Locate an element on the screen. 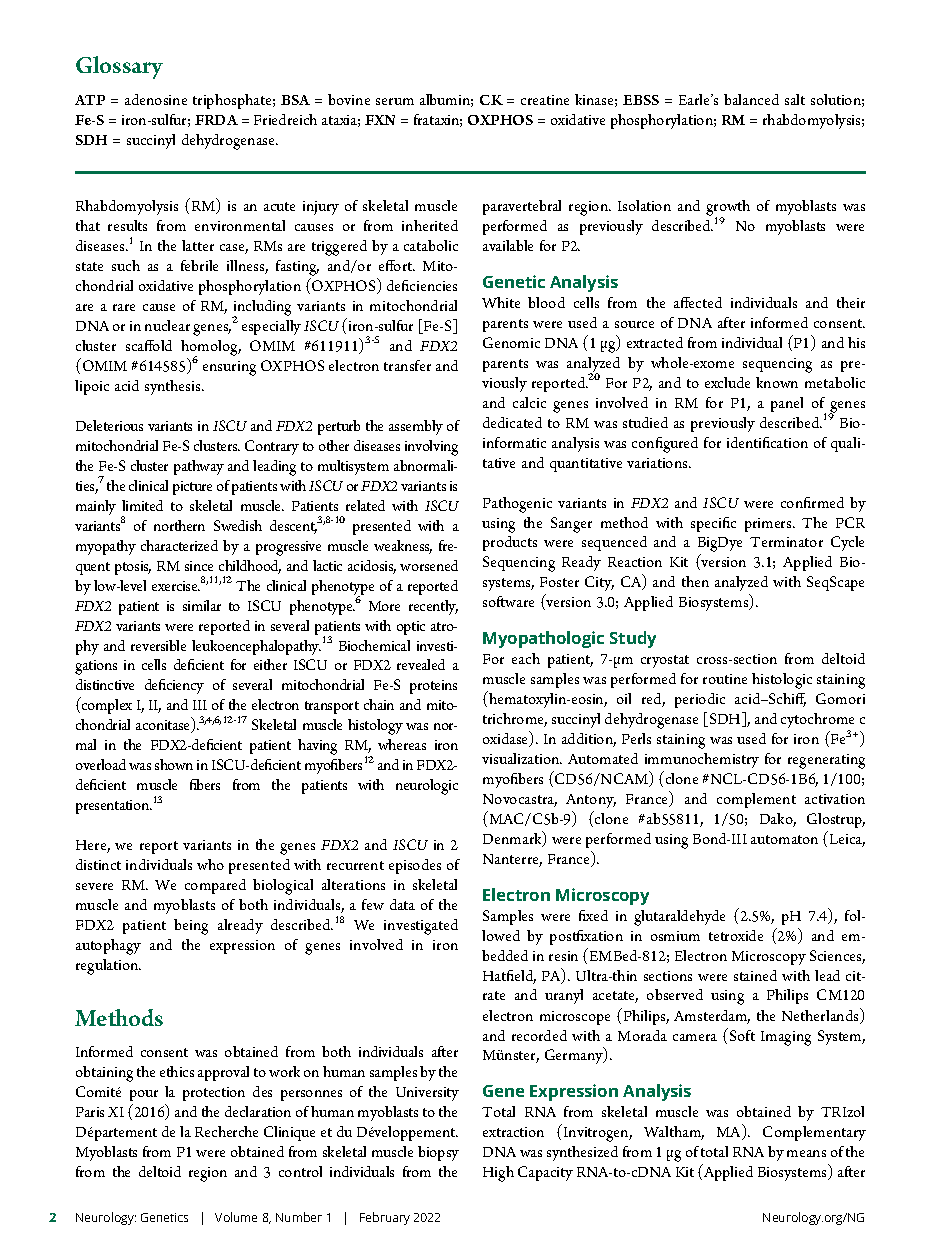 The width and height of the screenshot is (952, 1256). neurologic is located at coordinates (427, 787).
